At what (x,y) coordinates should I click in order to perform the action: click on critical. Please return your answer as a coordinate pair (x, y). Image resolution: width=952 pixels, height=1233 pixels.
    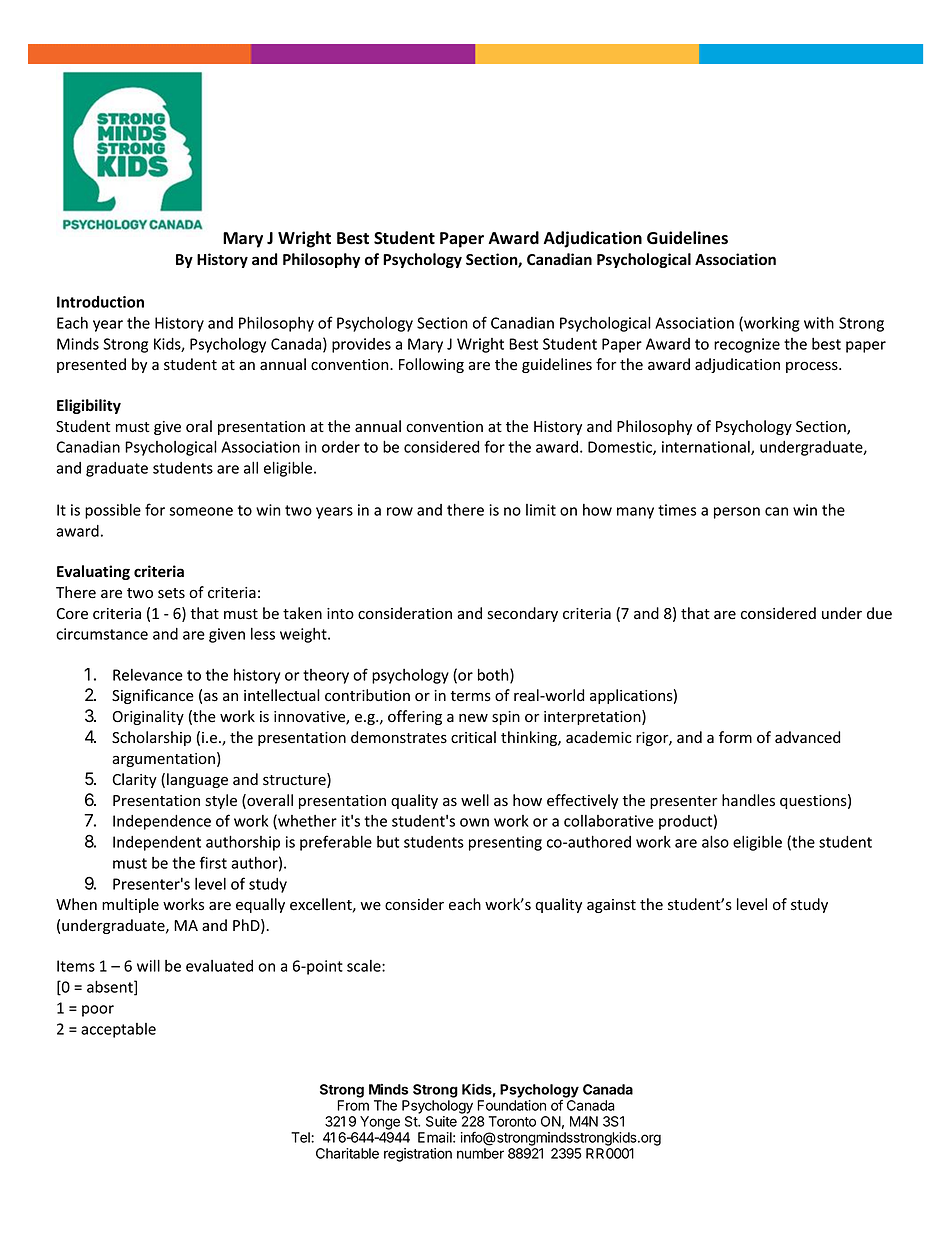
    Looking at the image, I should click on (473, 737).
